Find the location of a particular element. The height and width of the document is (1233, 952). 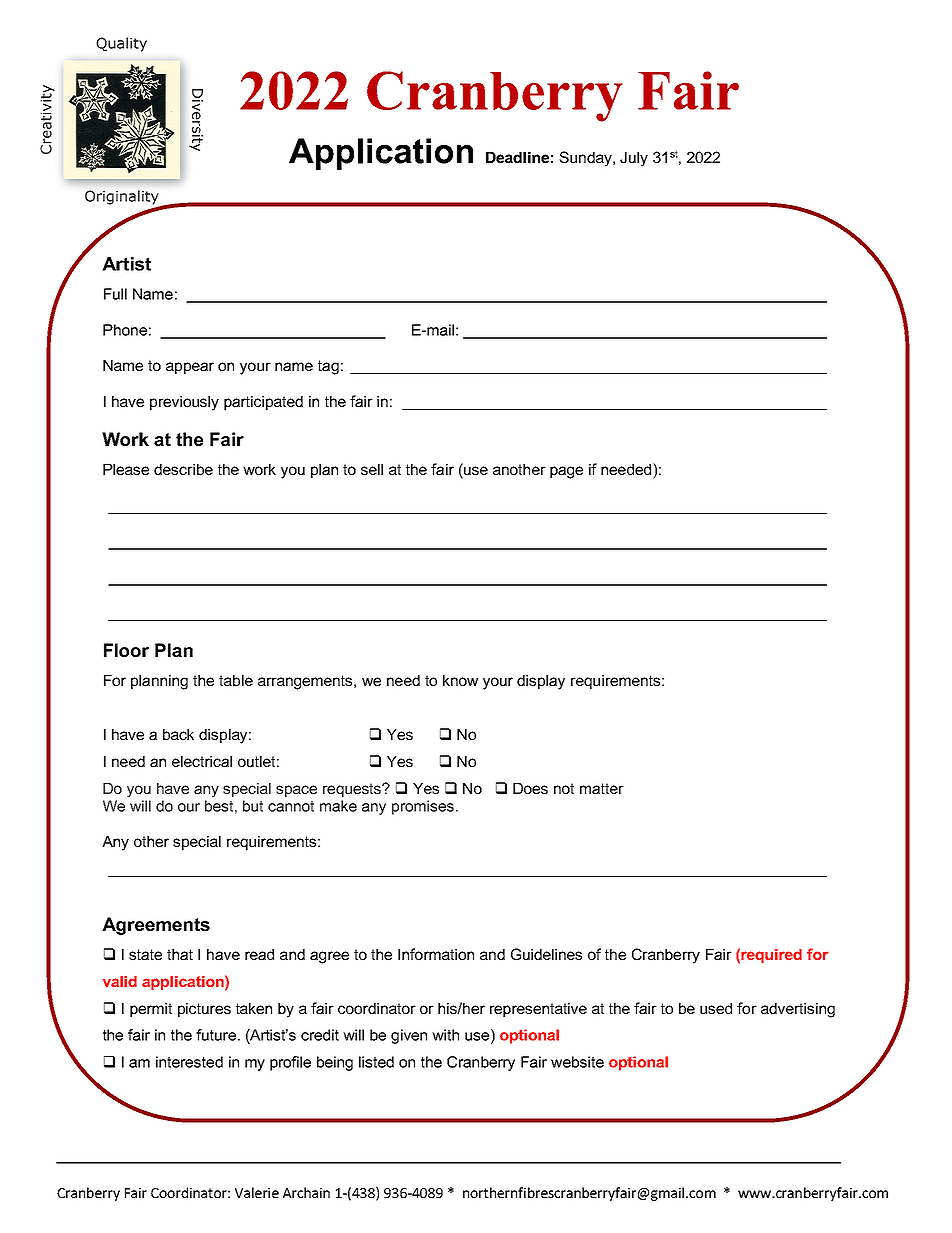

Valerie is located at coordinates (257, 1192).
